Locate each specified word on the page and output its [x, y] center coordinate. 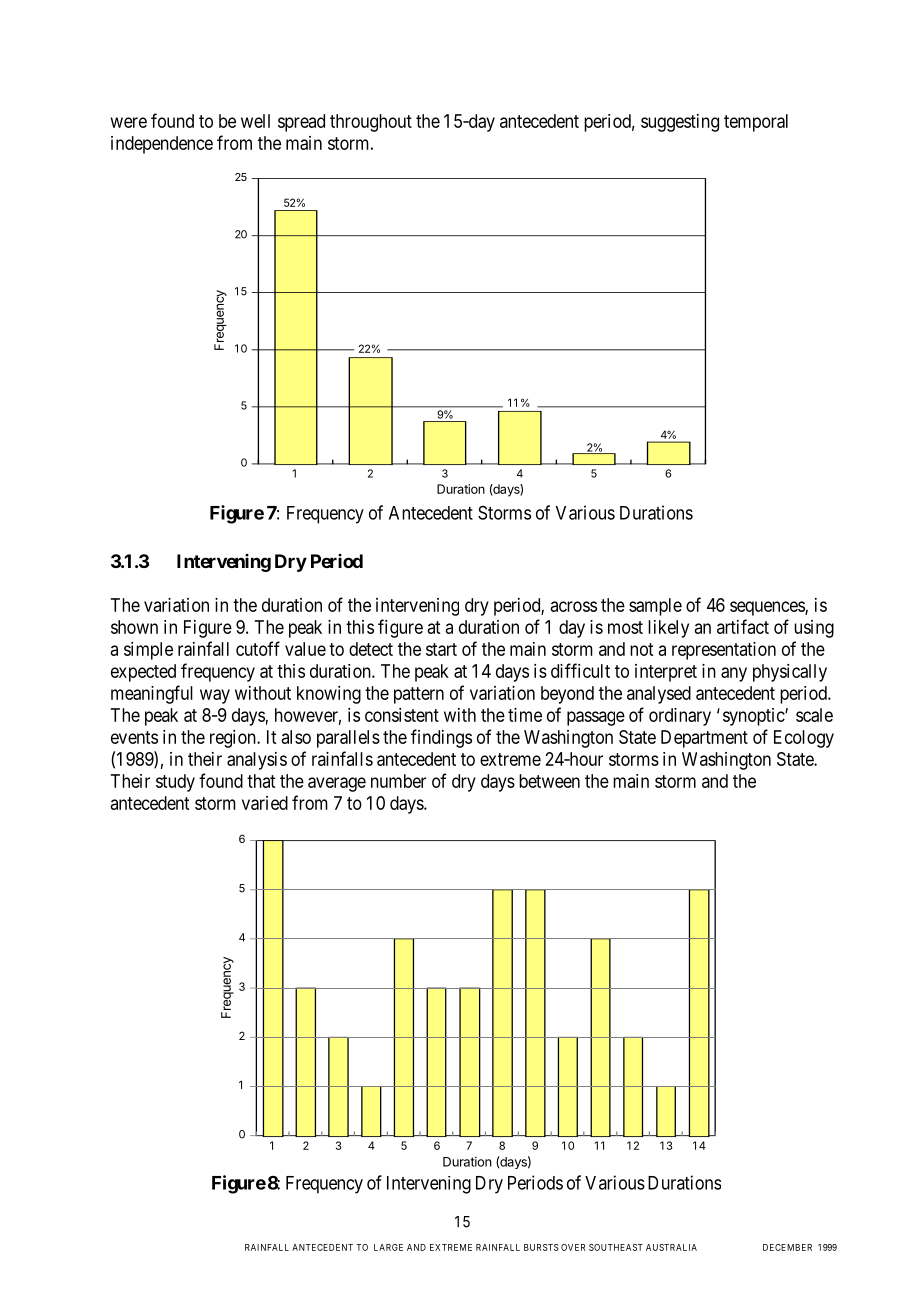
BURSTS [541, 1247]
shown [134, 627]
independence [162, 145]
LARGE [388, 1247]
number [398, 781]
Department [704, 739]
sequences [768, 608]
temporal [756, 123]
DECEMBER [787, 1247]
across [574, 606]
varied [265, 803]
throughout [371, 123]
